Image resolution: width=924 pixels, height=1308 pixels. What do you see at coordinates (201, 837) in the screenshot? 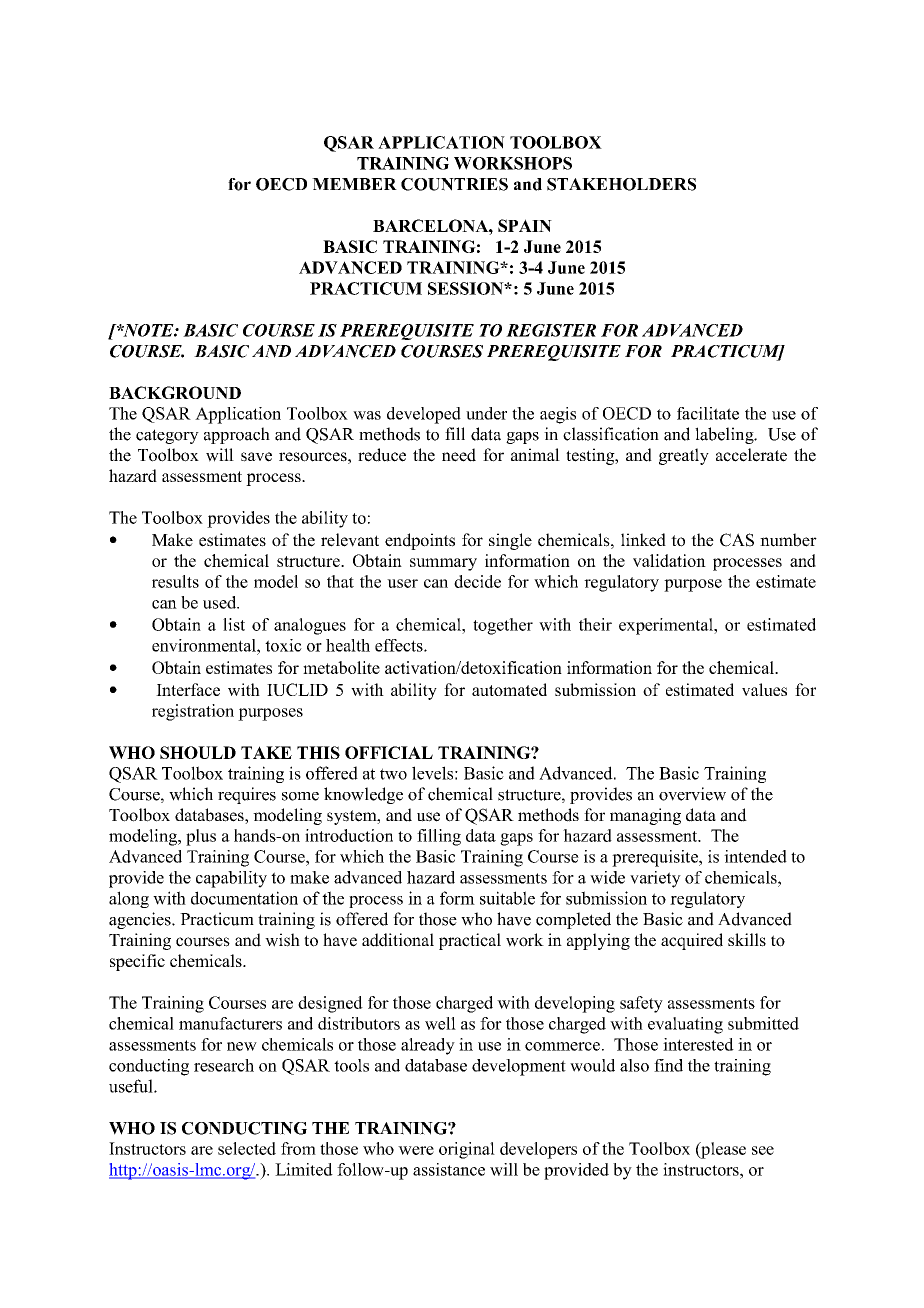
I see `plus` at bounding box center [201, 837].
